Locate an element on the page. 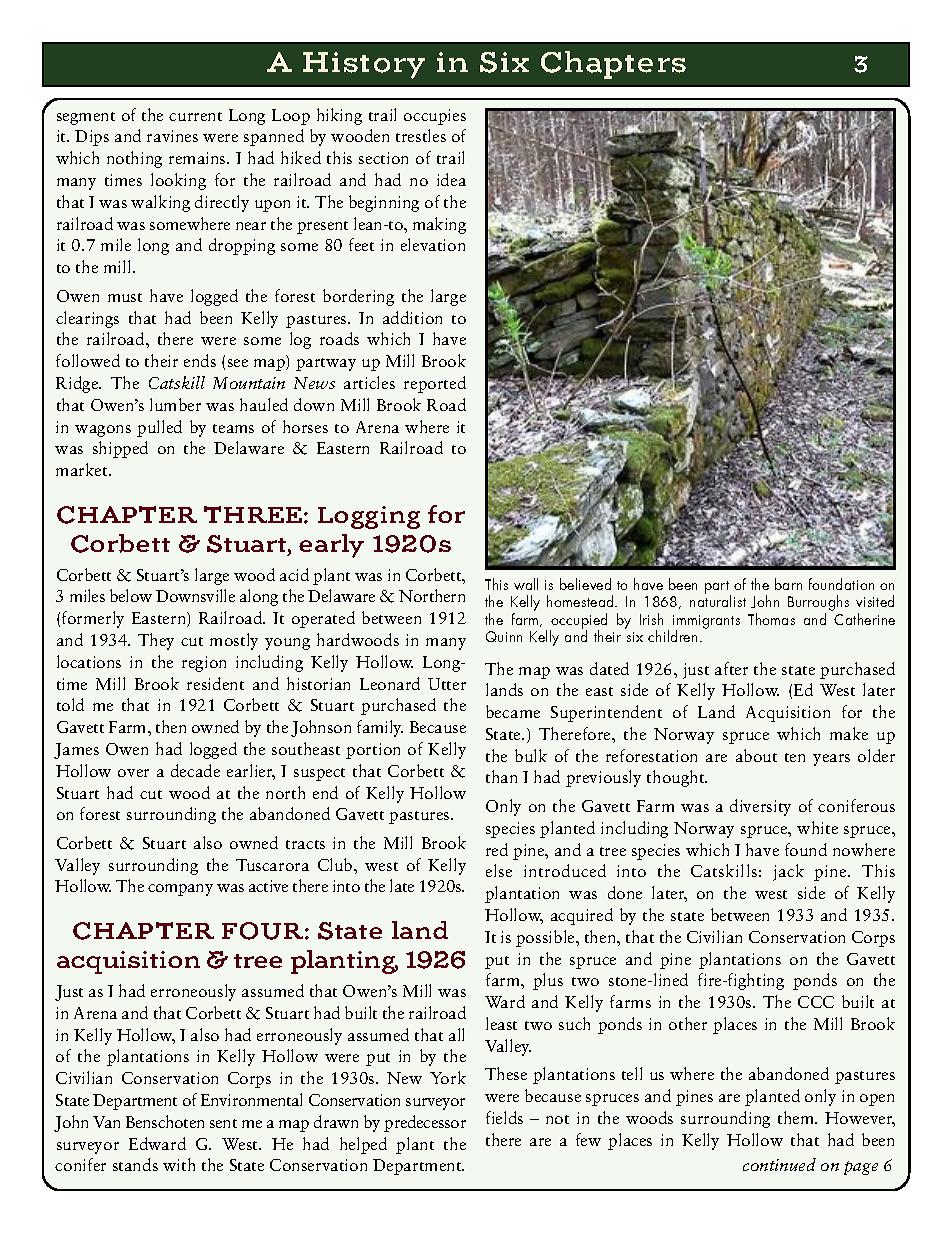  addition is located at coordinates (412, 317).
